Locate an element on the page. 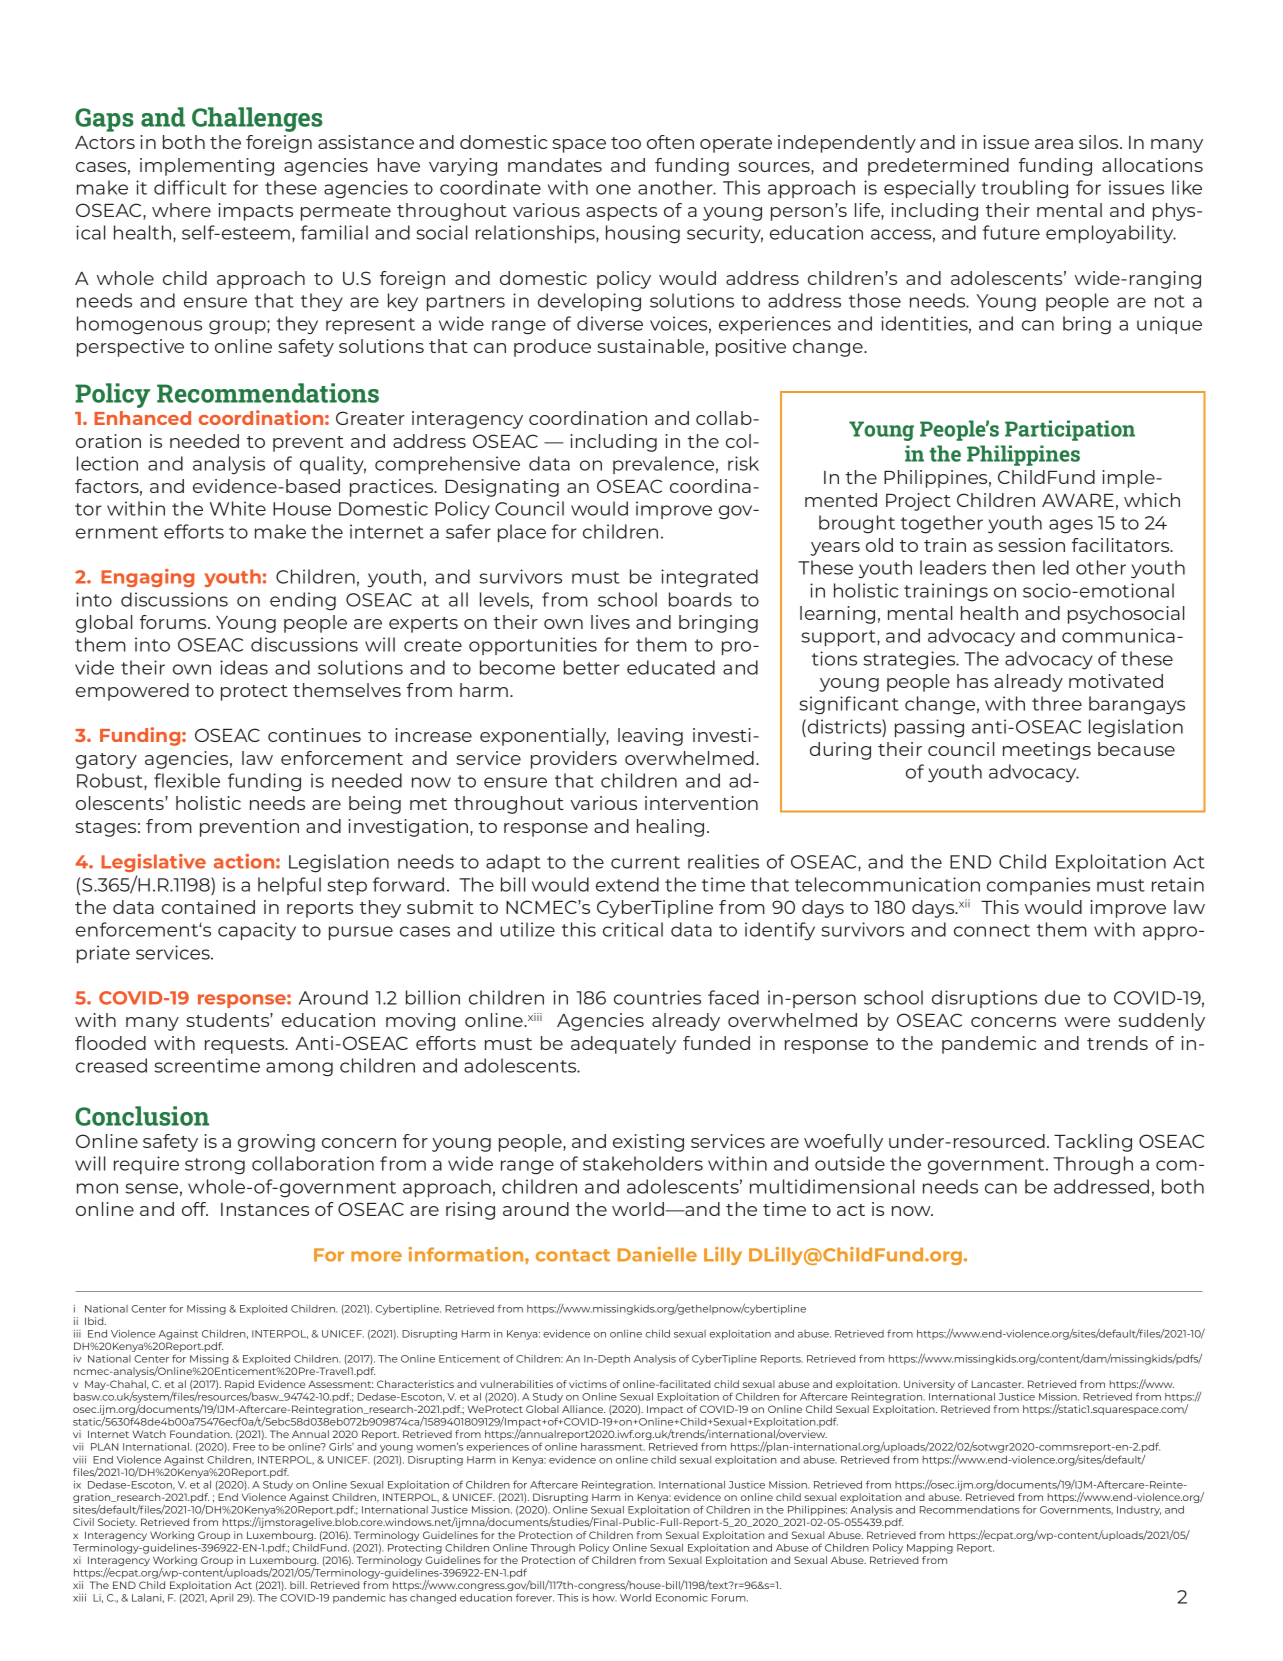 This page has width=1283, height=1661. Economic is located at coordinates (682, 1598).
